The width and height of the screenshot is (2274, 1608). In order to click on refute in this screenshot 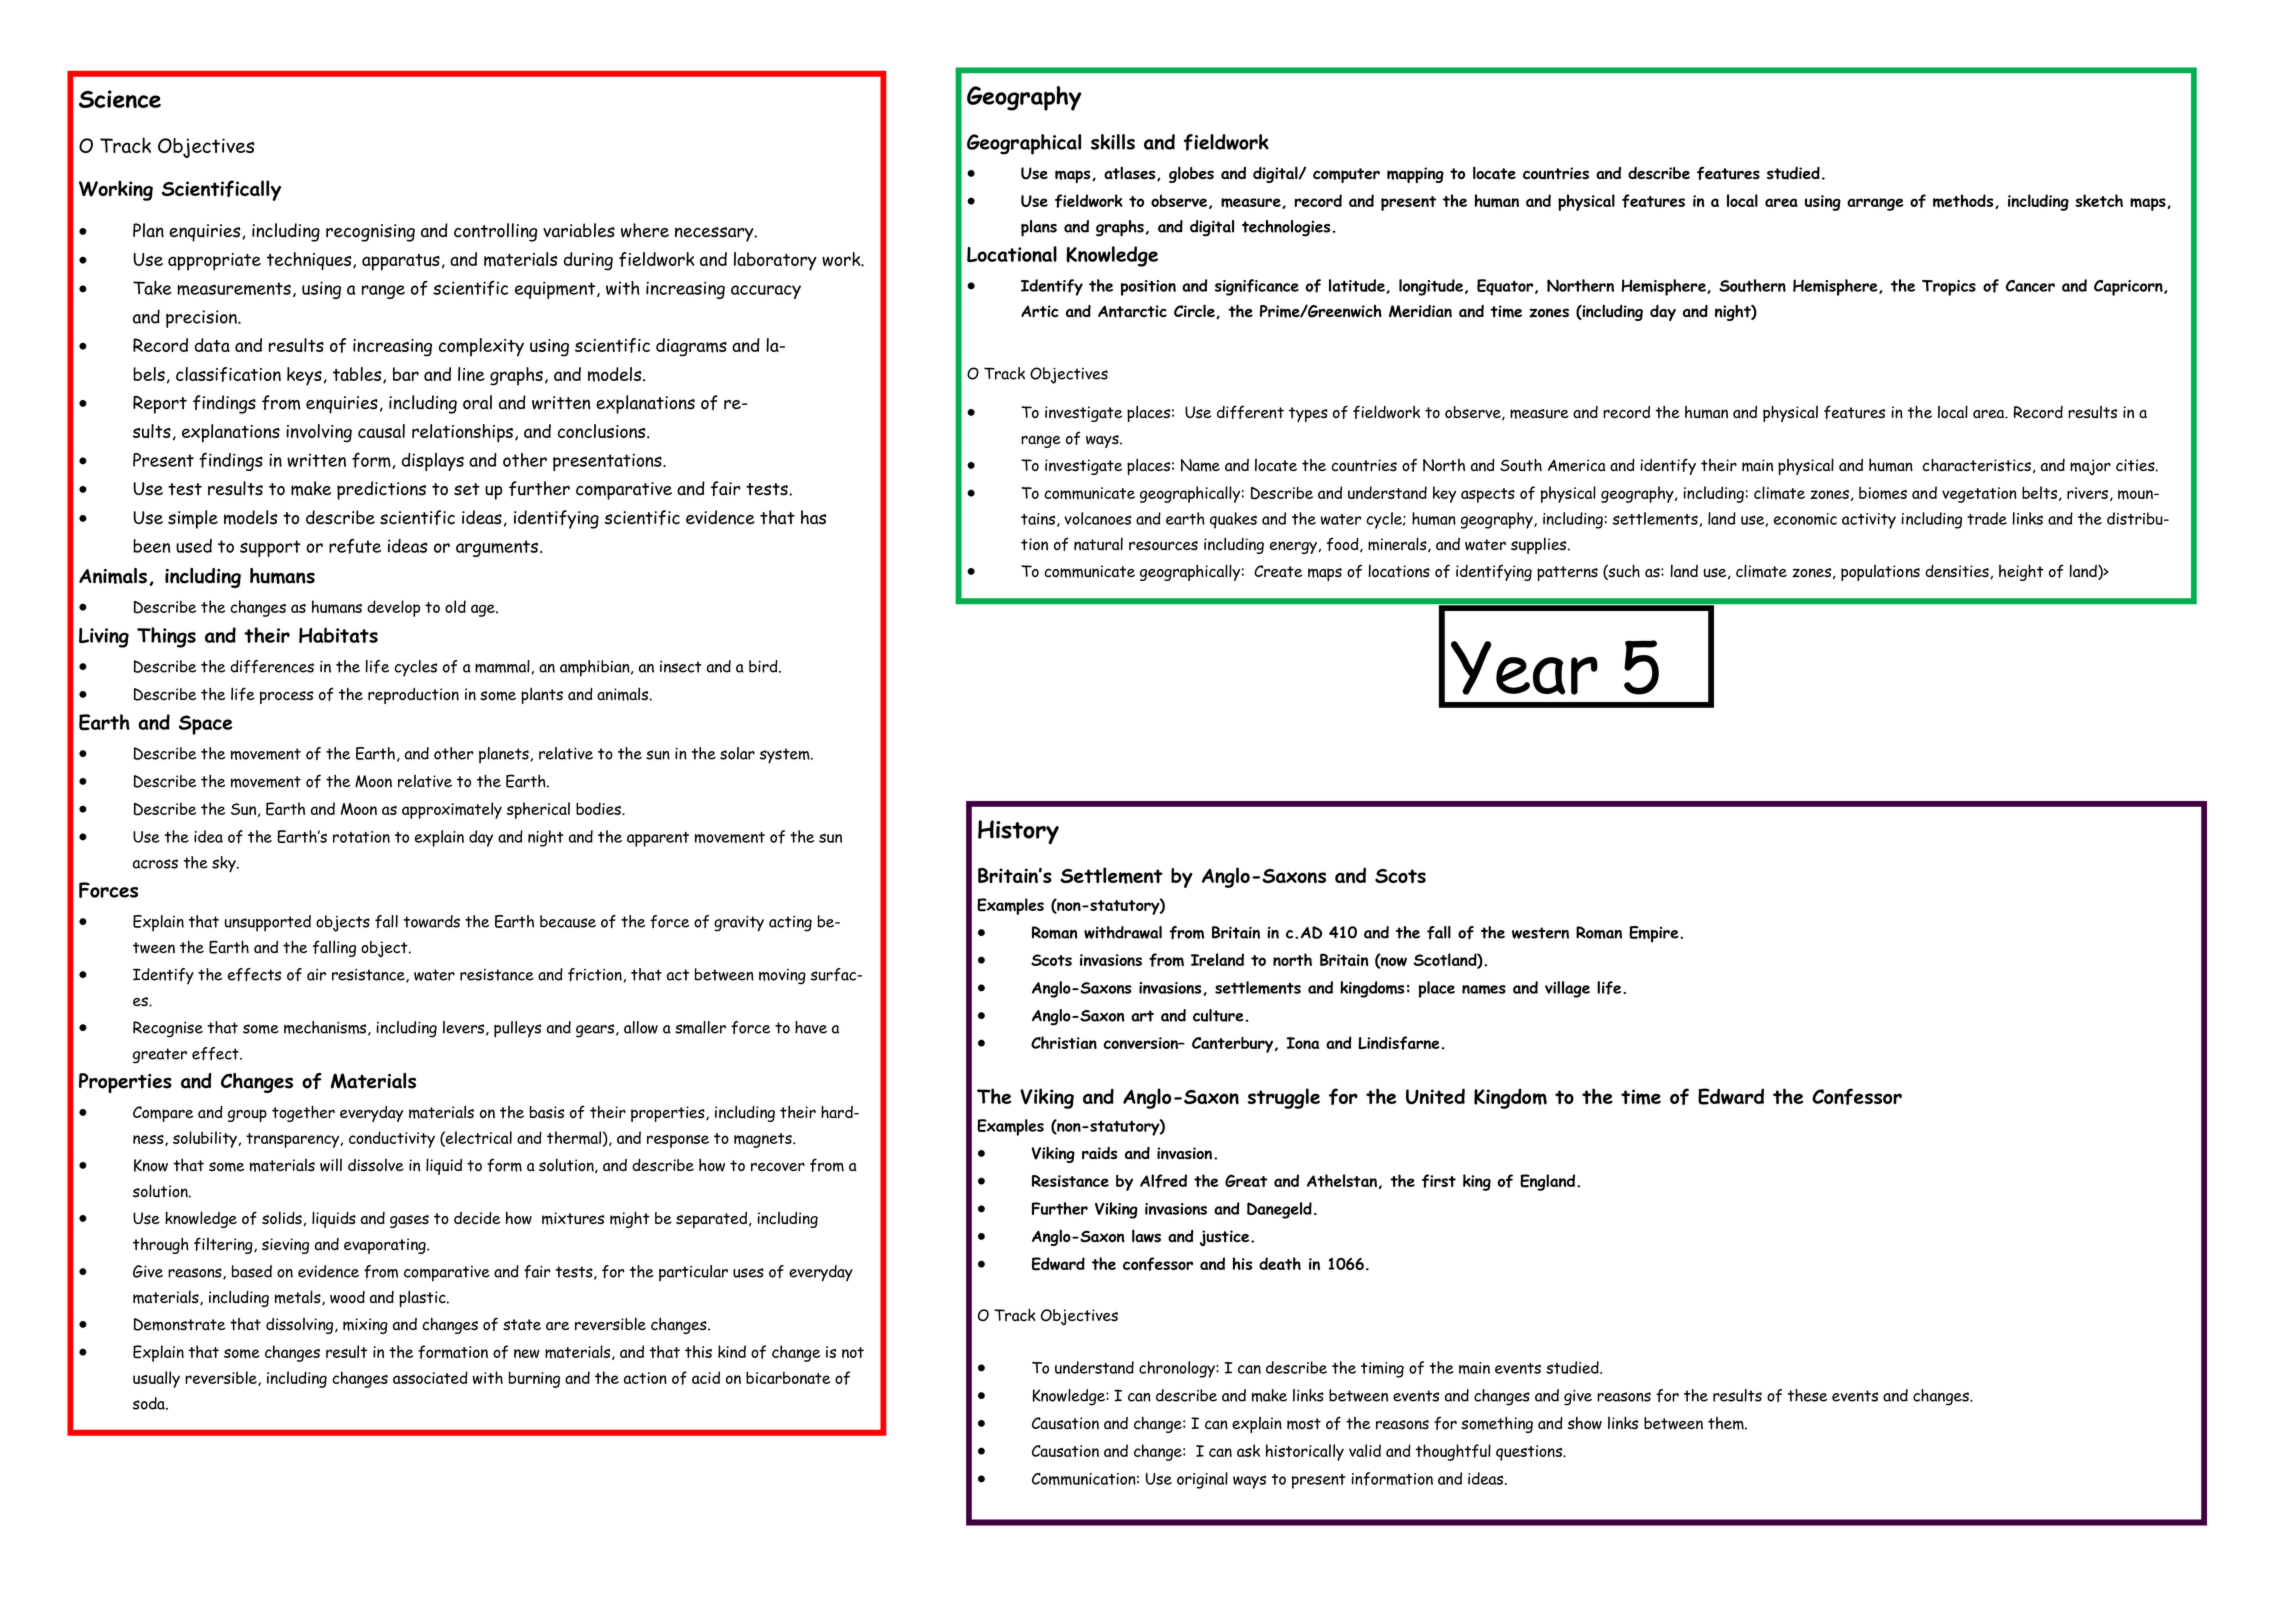, I will do `click(355, 546)`.
